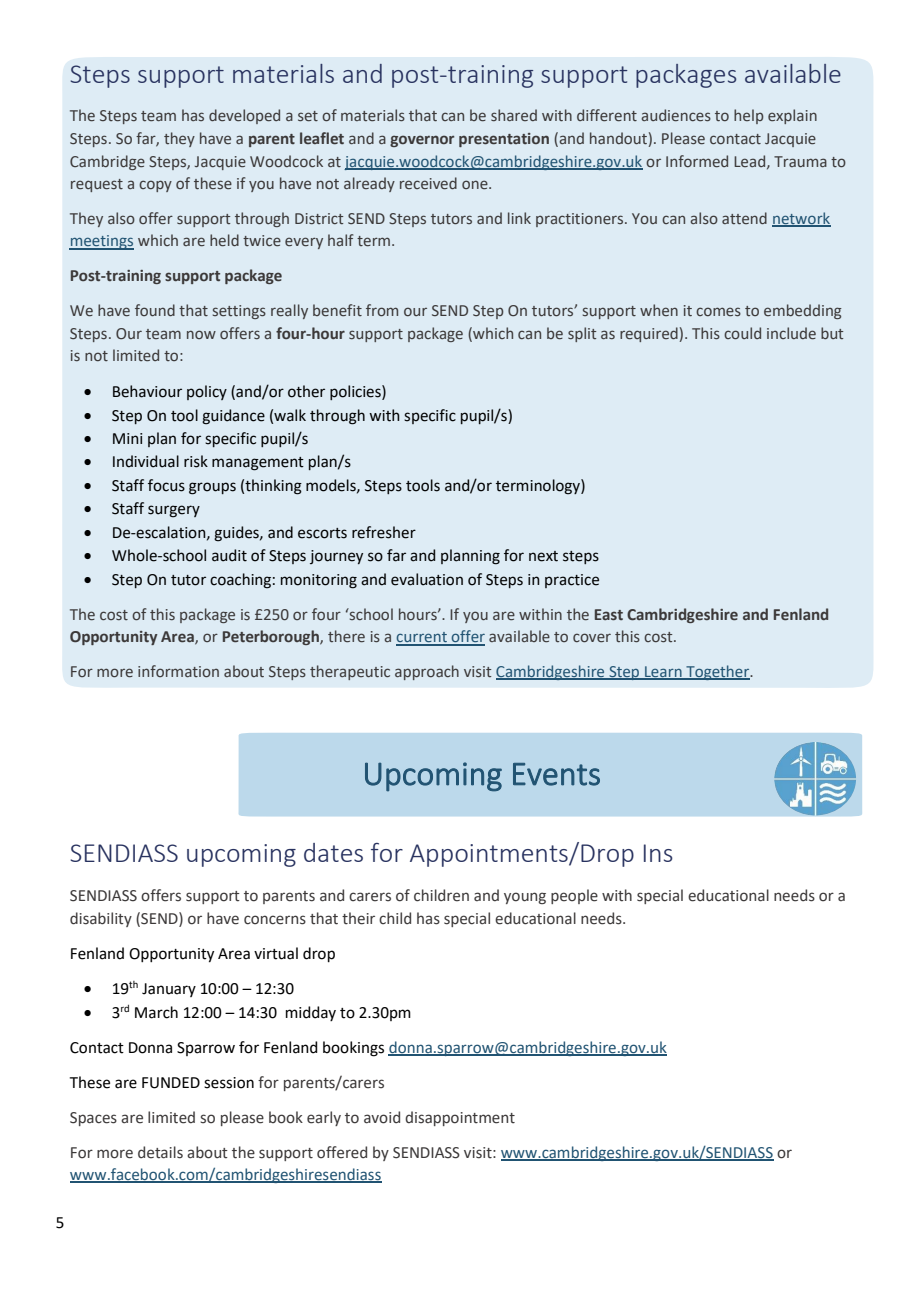  What do you see at coordinates (422, 141) in the page?
I see `governor` at bounding box center [422, 141].
